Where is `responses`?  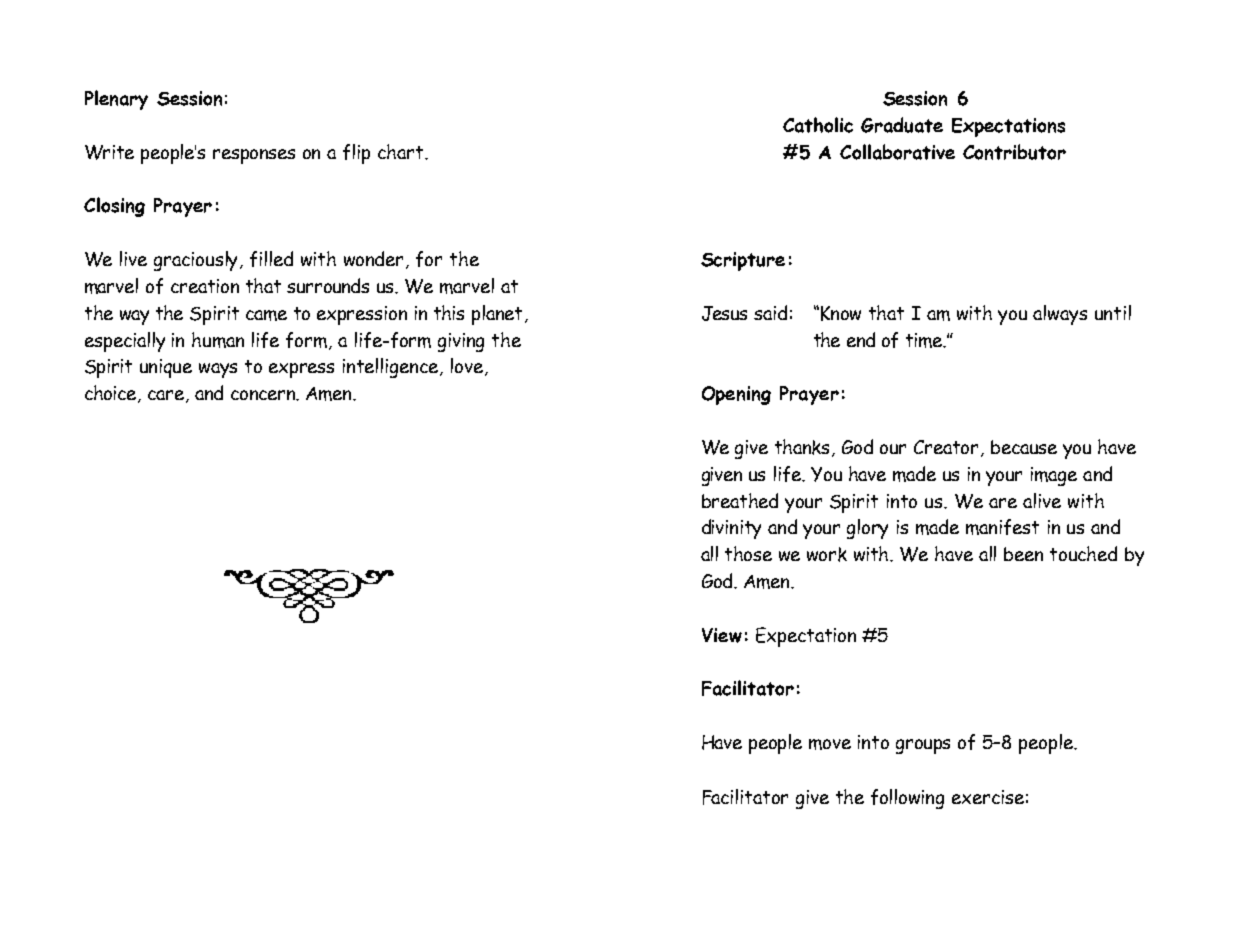
responses is located at coordinates (254, 156).
